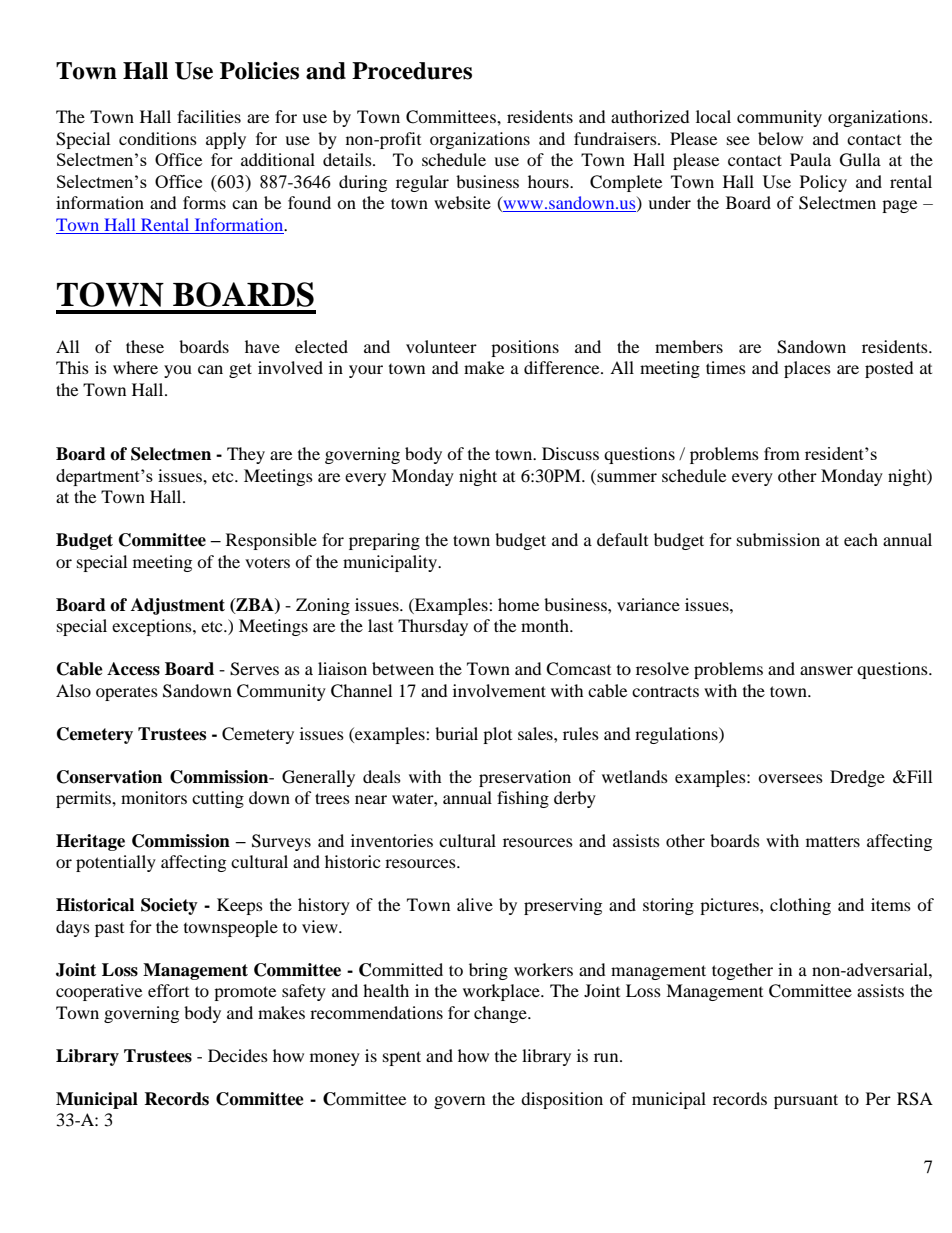 The height and width of the document is (1233, 952). What do you see at coordinates (790, 778) in the document?
I see `oversees` at bounding box center [790, 778].
